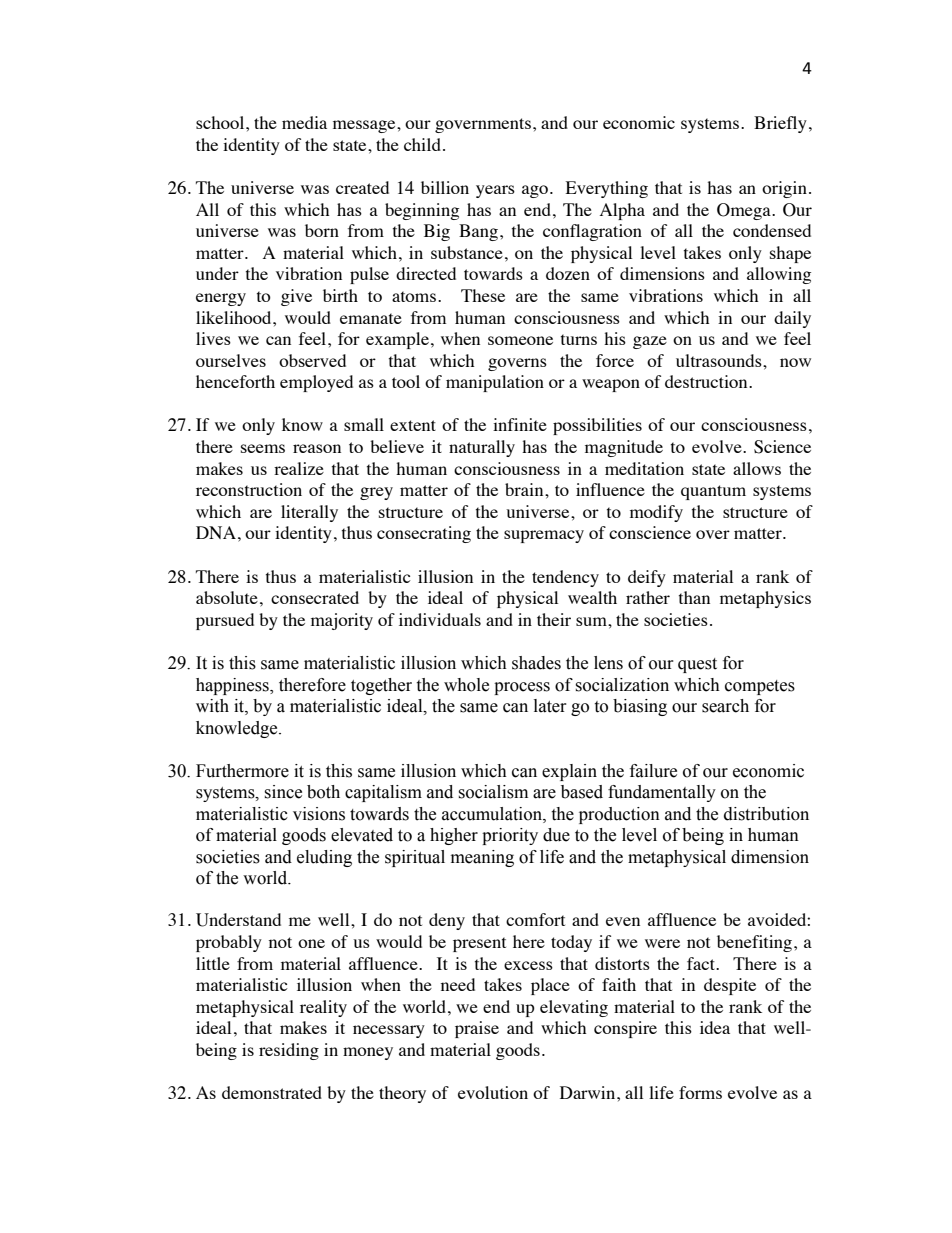 Image resolution: width=952 pixels, height=1233 pixels. I want to click on years, so click(495, 191).
